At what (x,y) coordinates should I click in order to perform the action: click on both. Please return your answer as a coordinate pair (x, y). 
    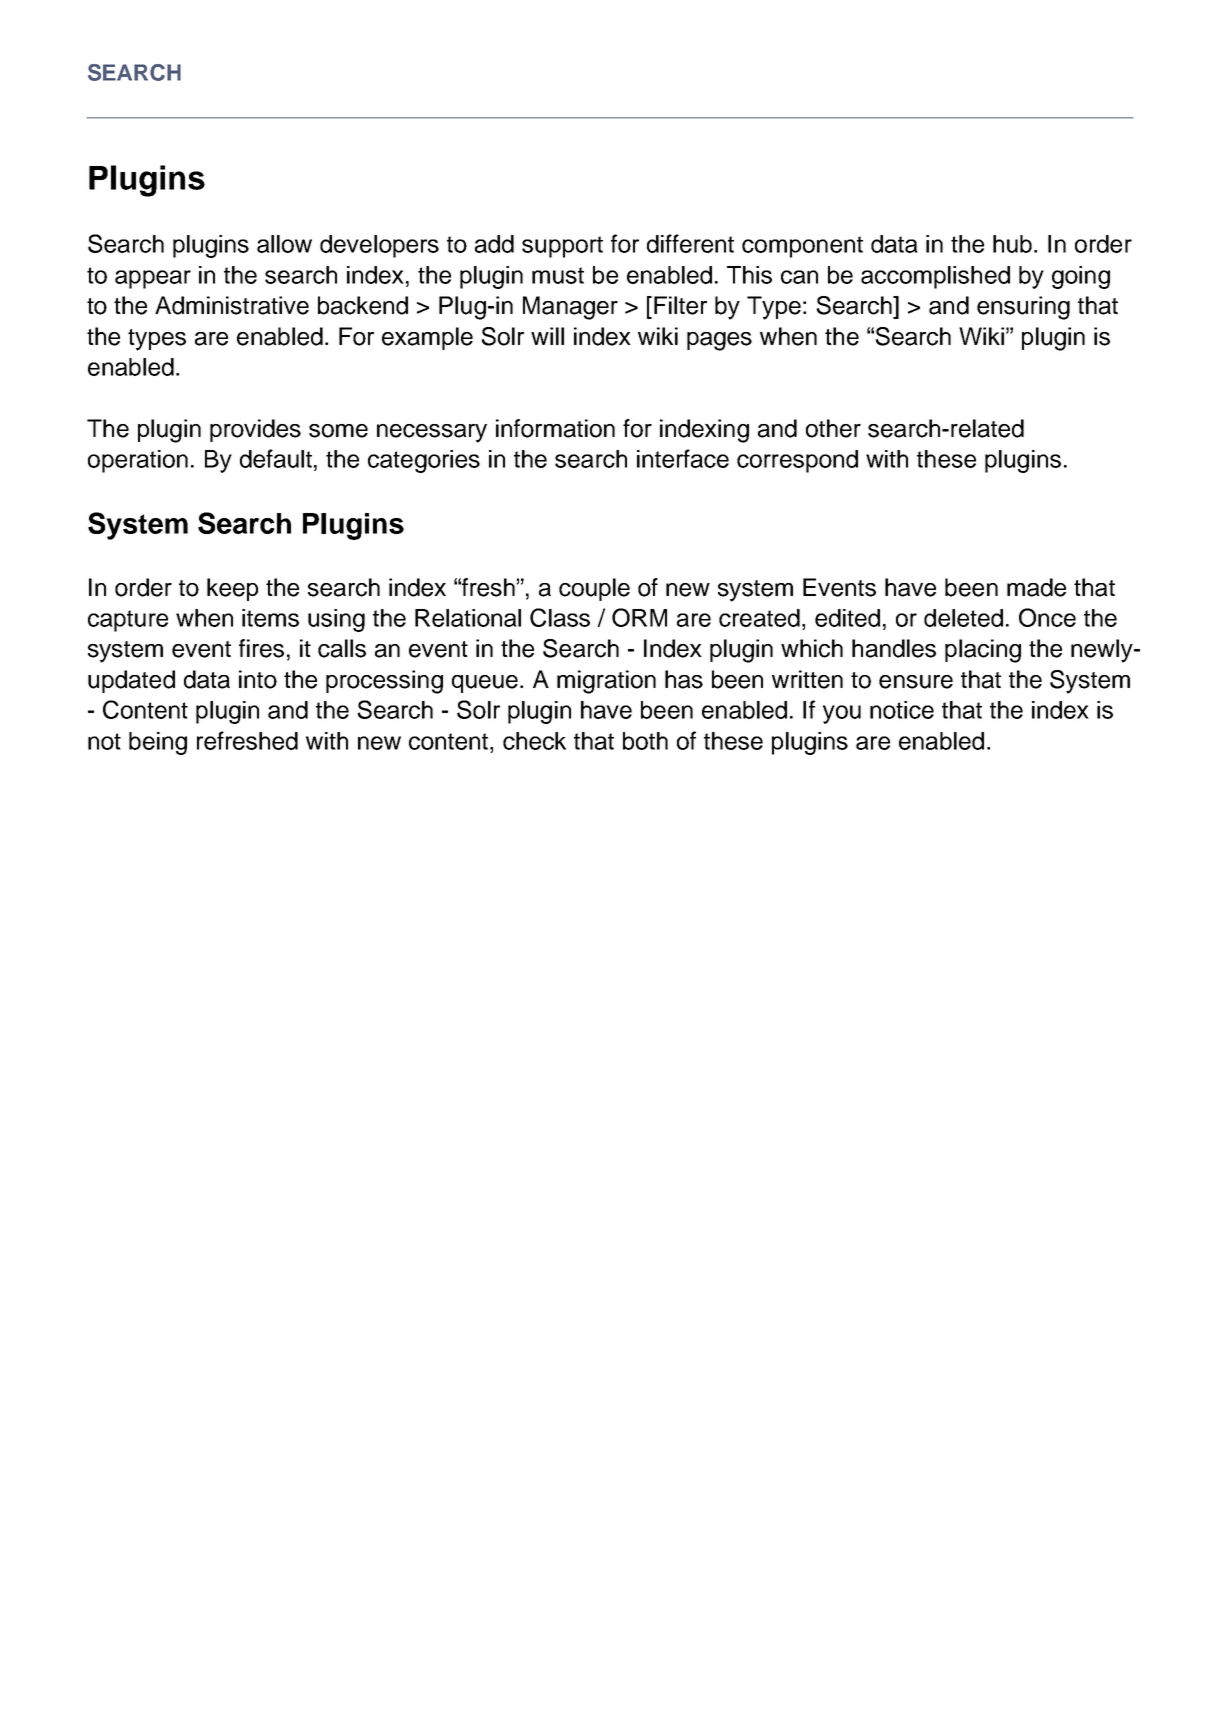
    Looking at the image, I should click on (645, 741).
